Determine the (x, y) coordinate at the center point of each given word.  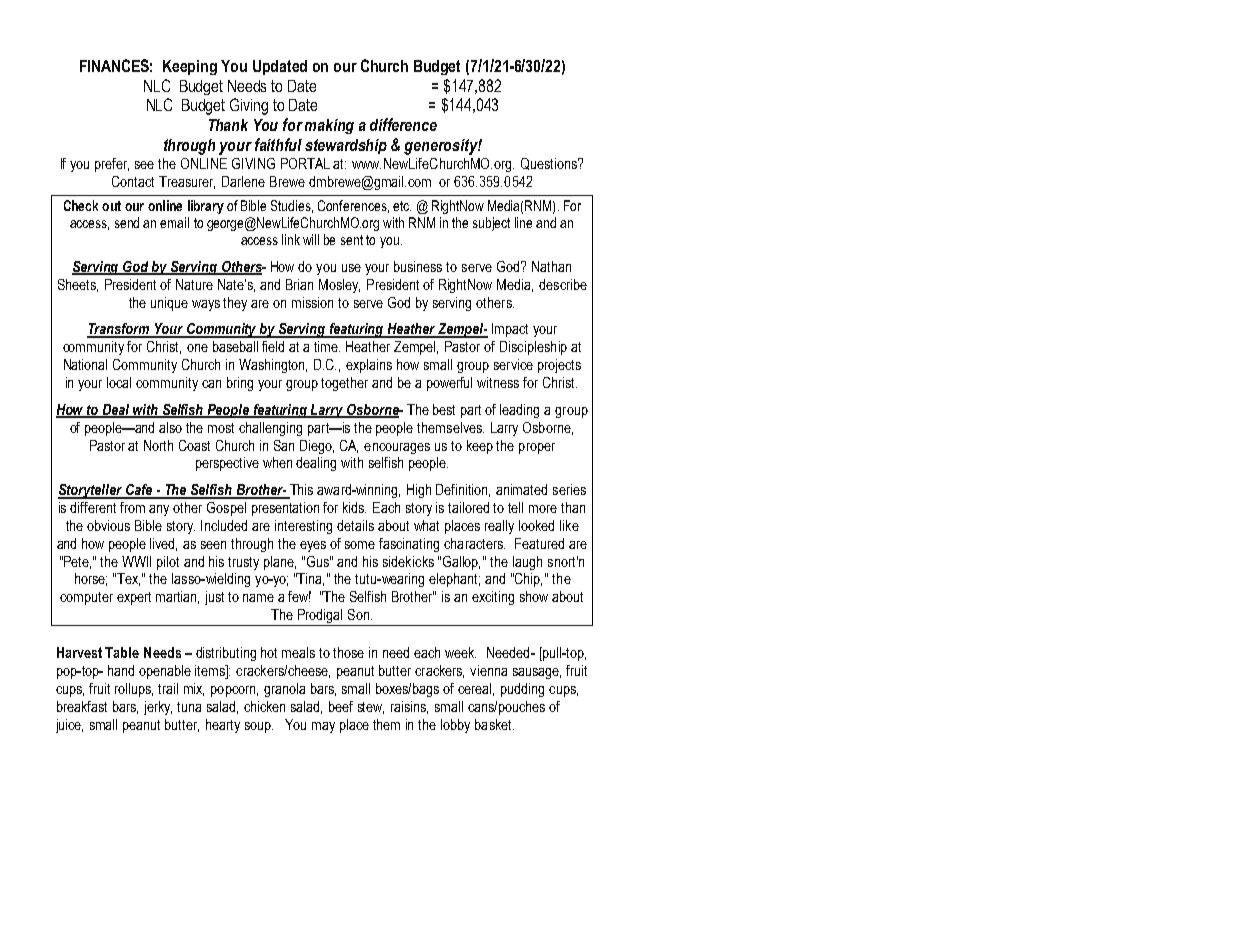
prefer (112, 165)
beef (341, 706)
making (329, 126)
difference (403, 124)
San (284, 445)
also (170, 427)
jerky (158, 708)
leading (519, 411)
